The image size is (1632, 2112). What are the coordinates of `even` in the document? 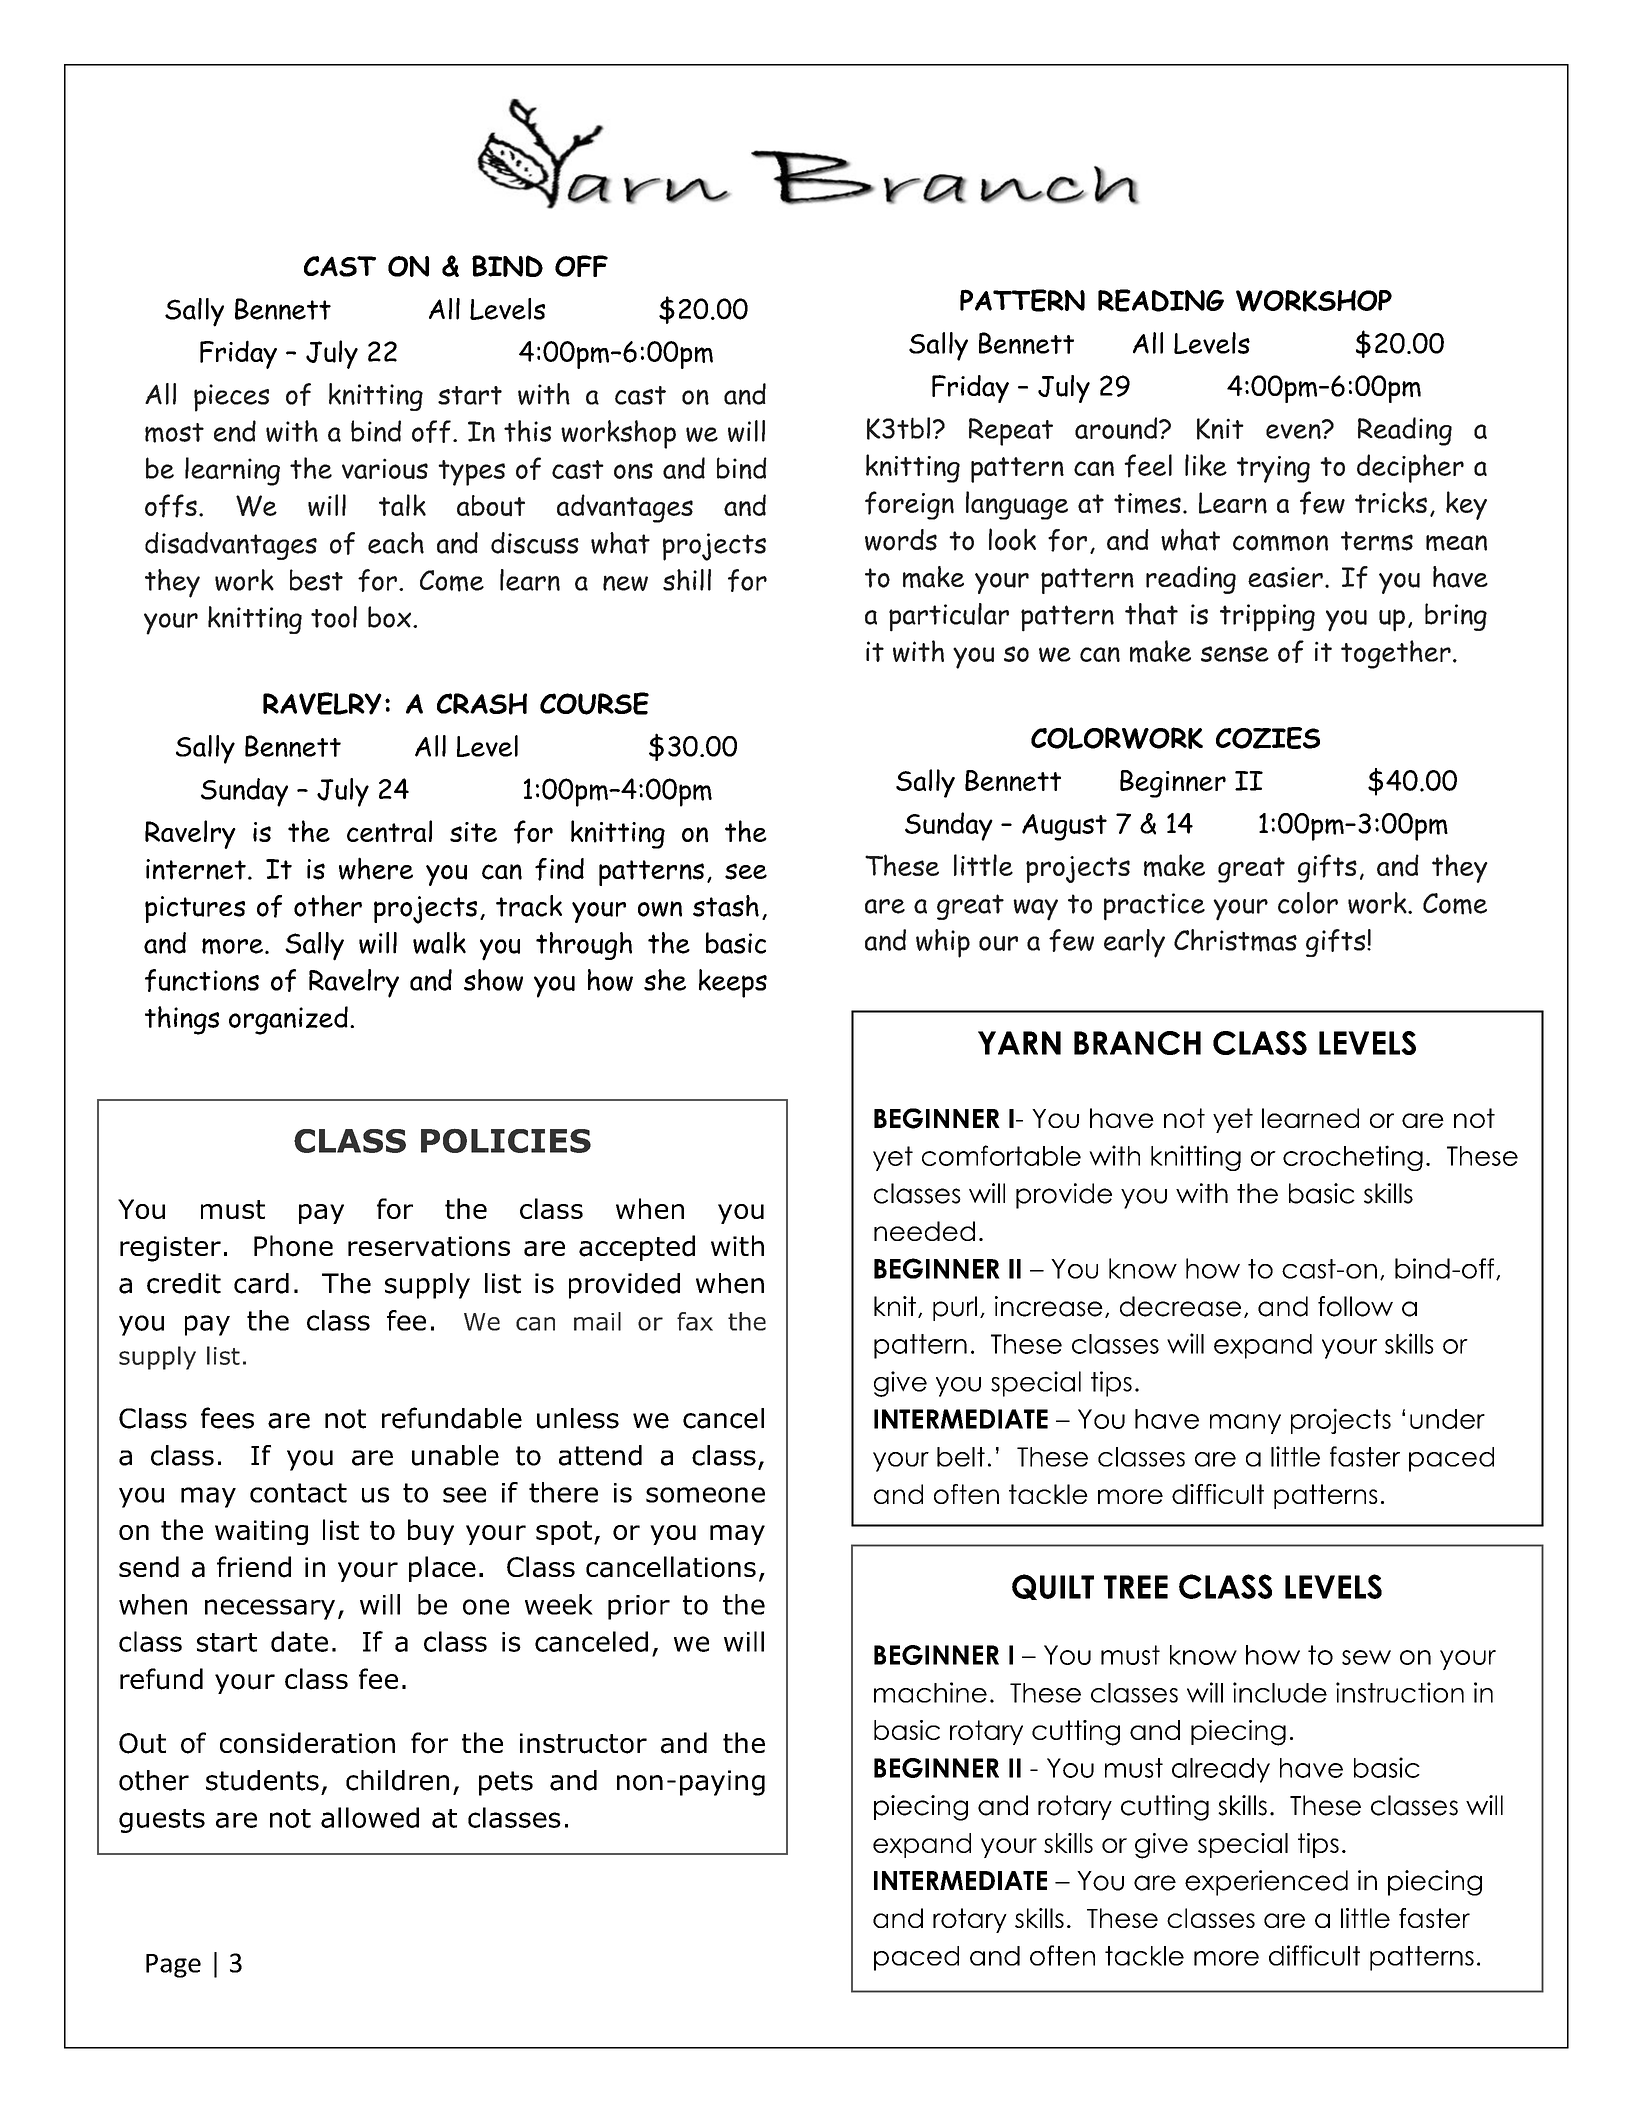 It's located at (1294, 430).
